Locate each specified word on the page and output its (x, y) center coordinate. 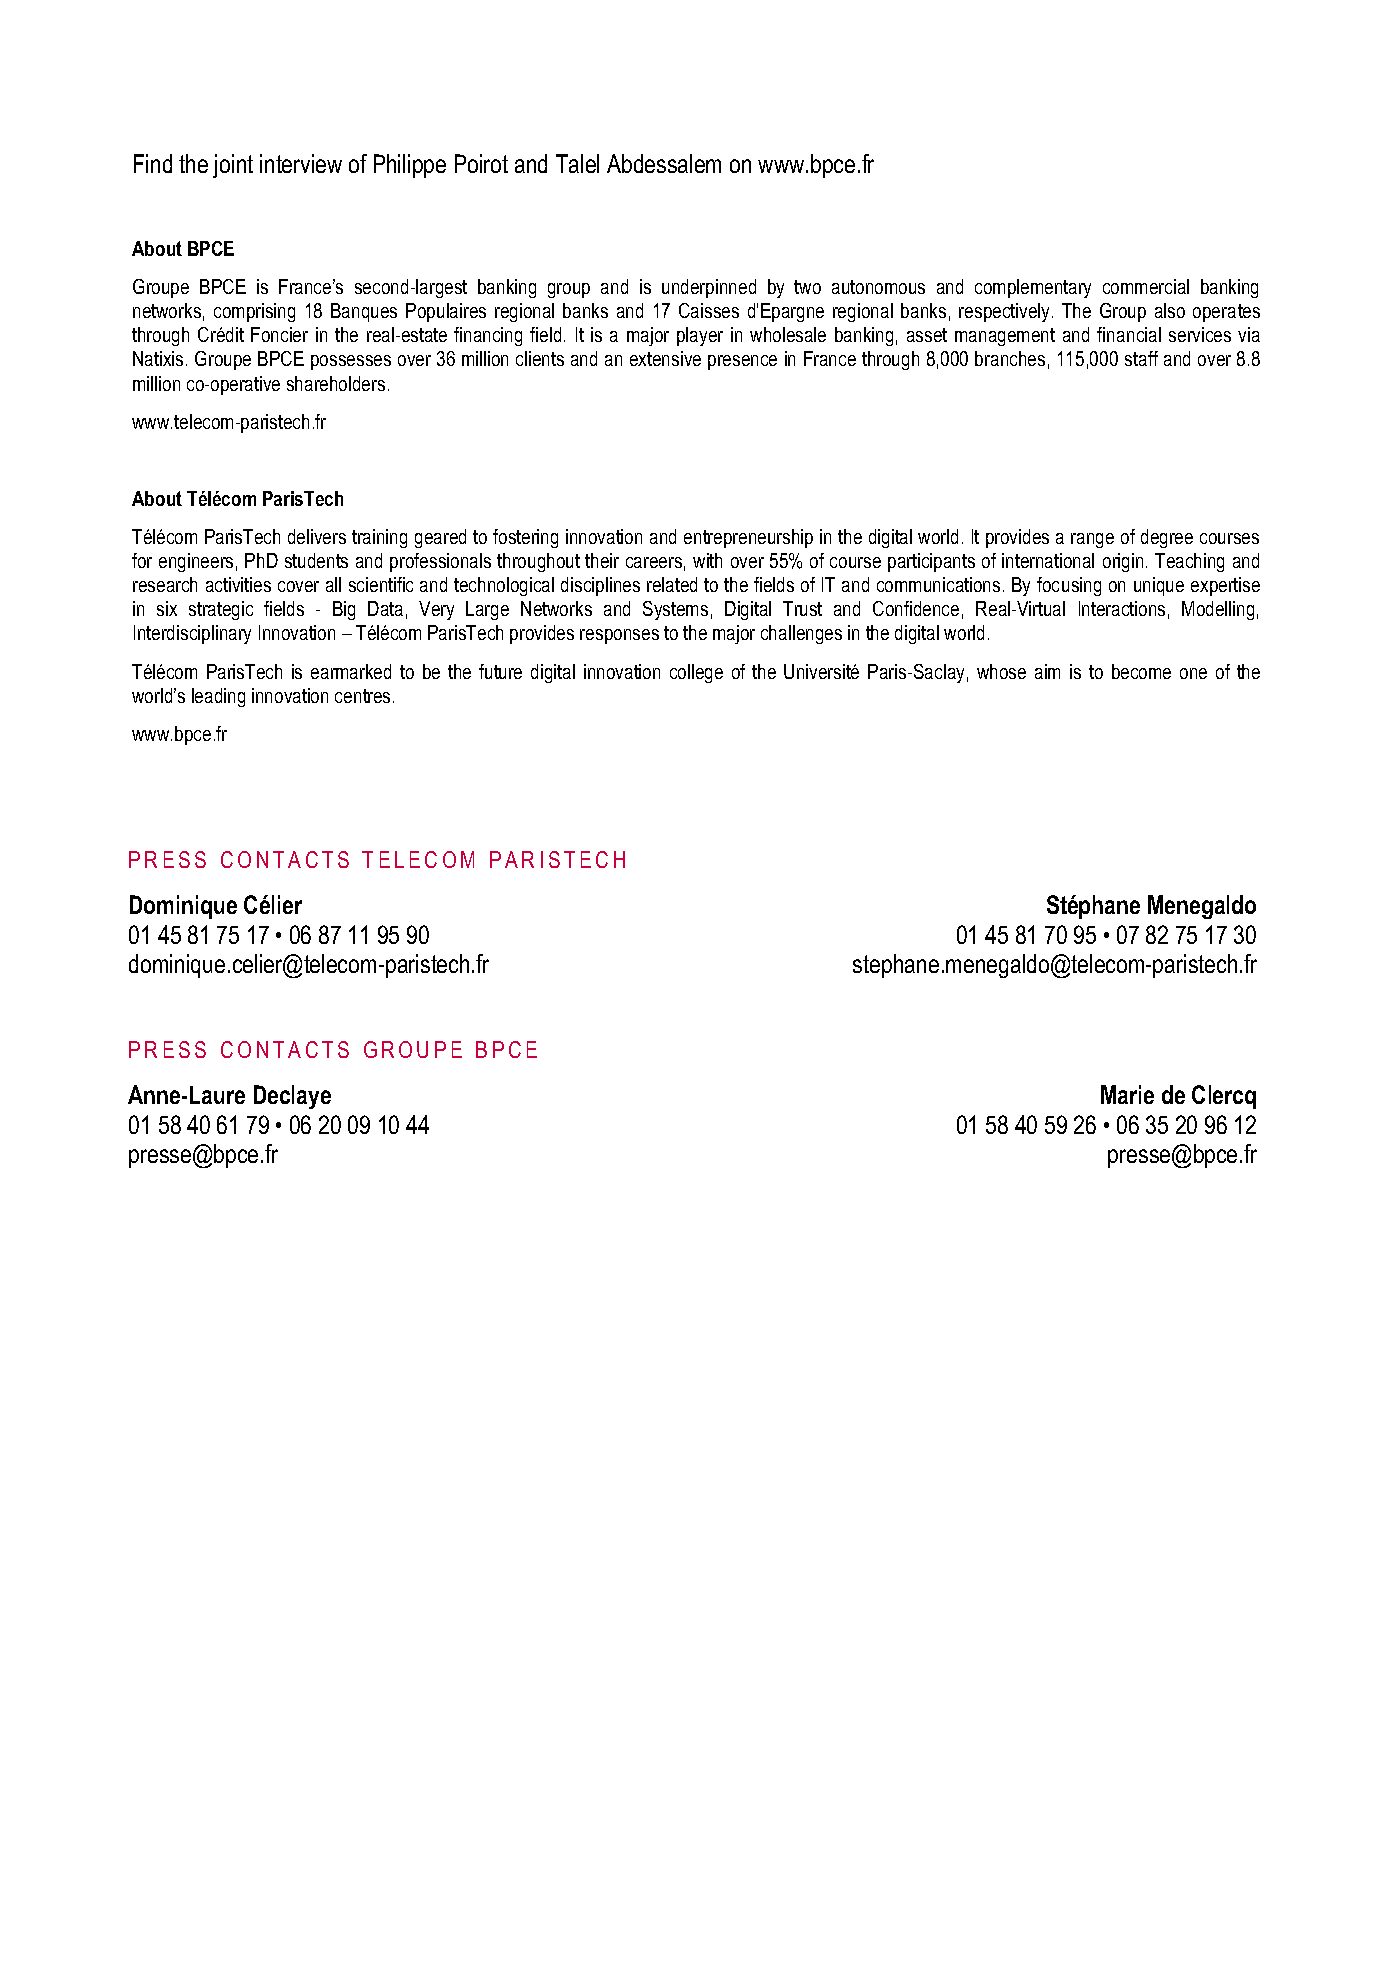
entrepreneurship (748, 538)
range (1092, 540)
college (696, 673)
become (1141, 671)
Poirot (481, 163)
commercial (1146, 286)
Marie (1127, 1094)
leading (218, 697)
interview (301, 163)
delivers (317, 536)
